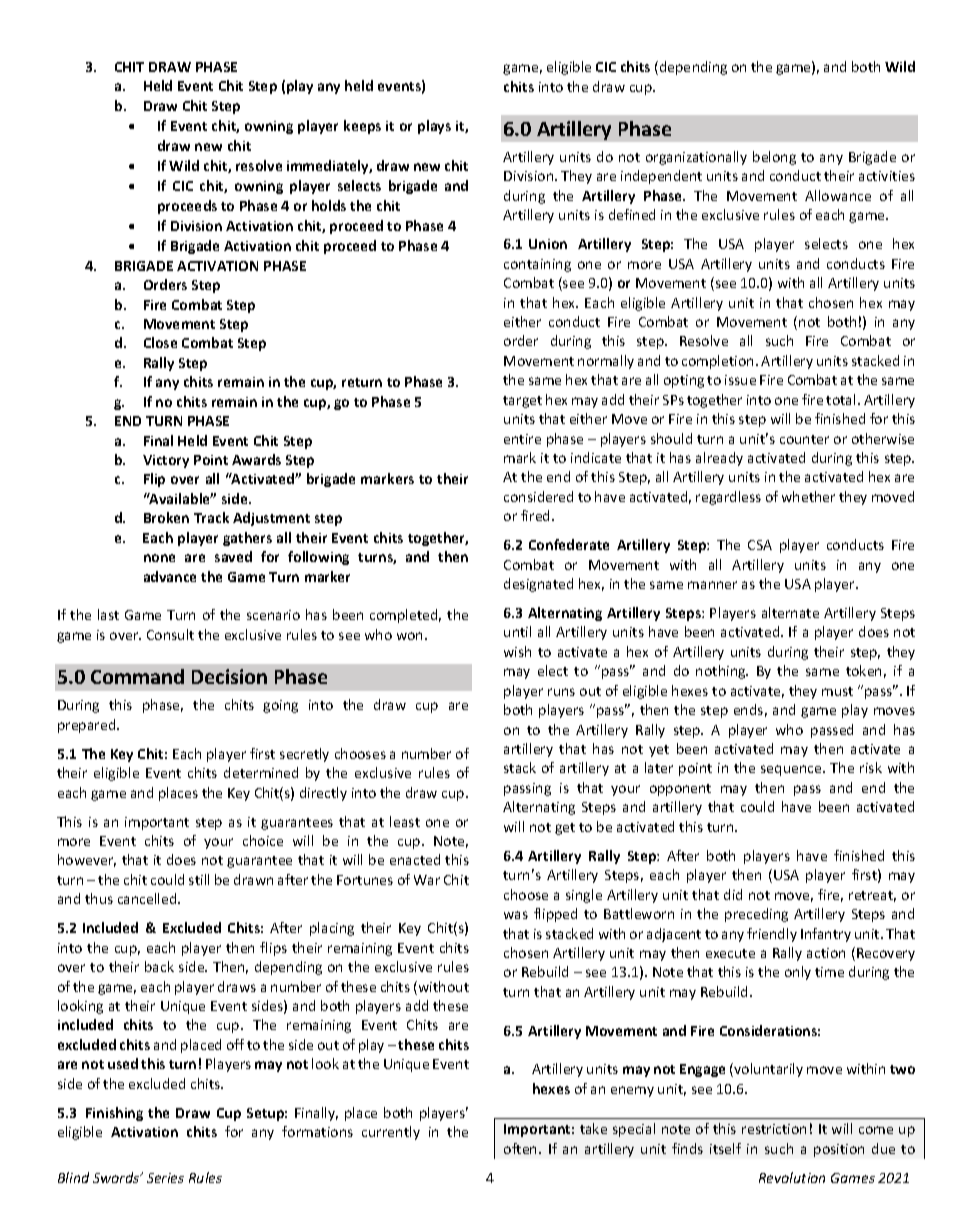 The width and height of the screenshot is (973, 1232). Describe the element at coordinates (516, 915) in the screenshot. I see `was` at that location.
